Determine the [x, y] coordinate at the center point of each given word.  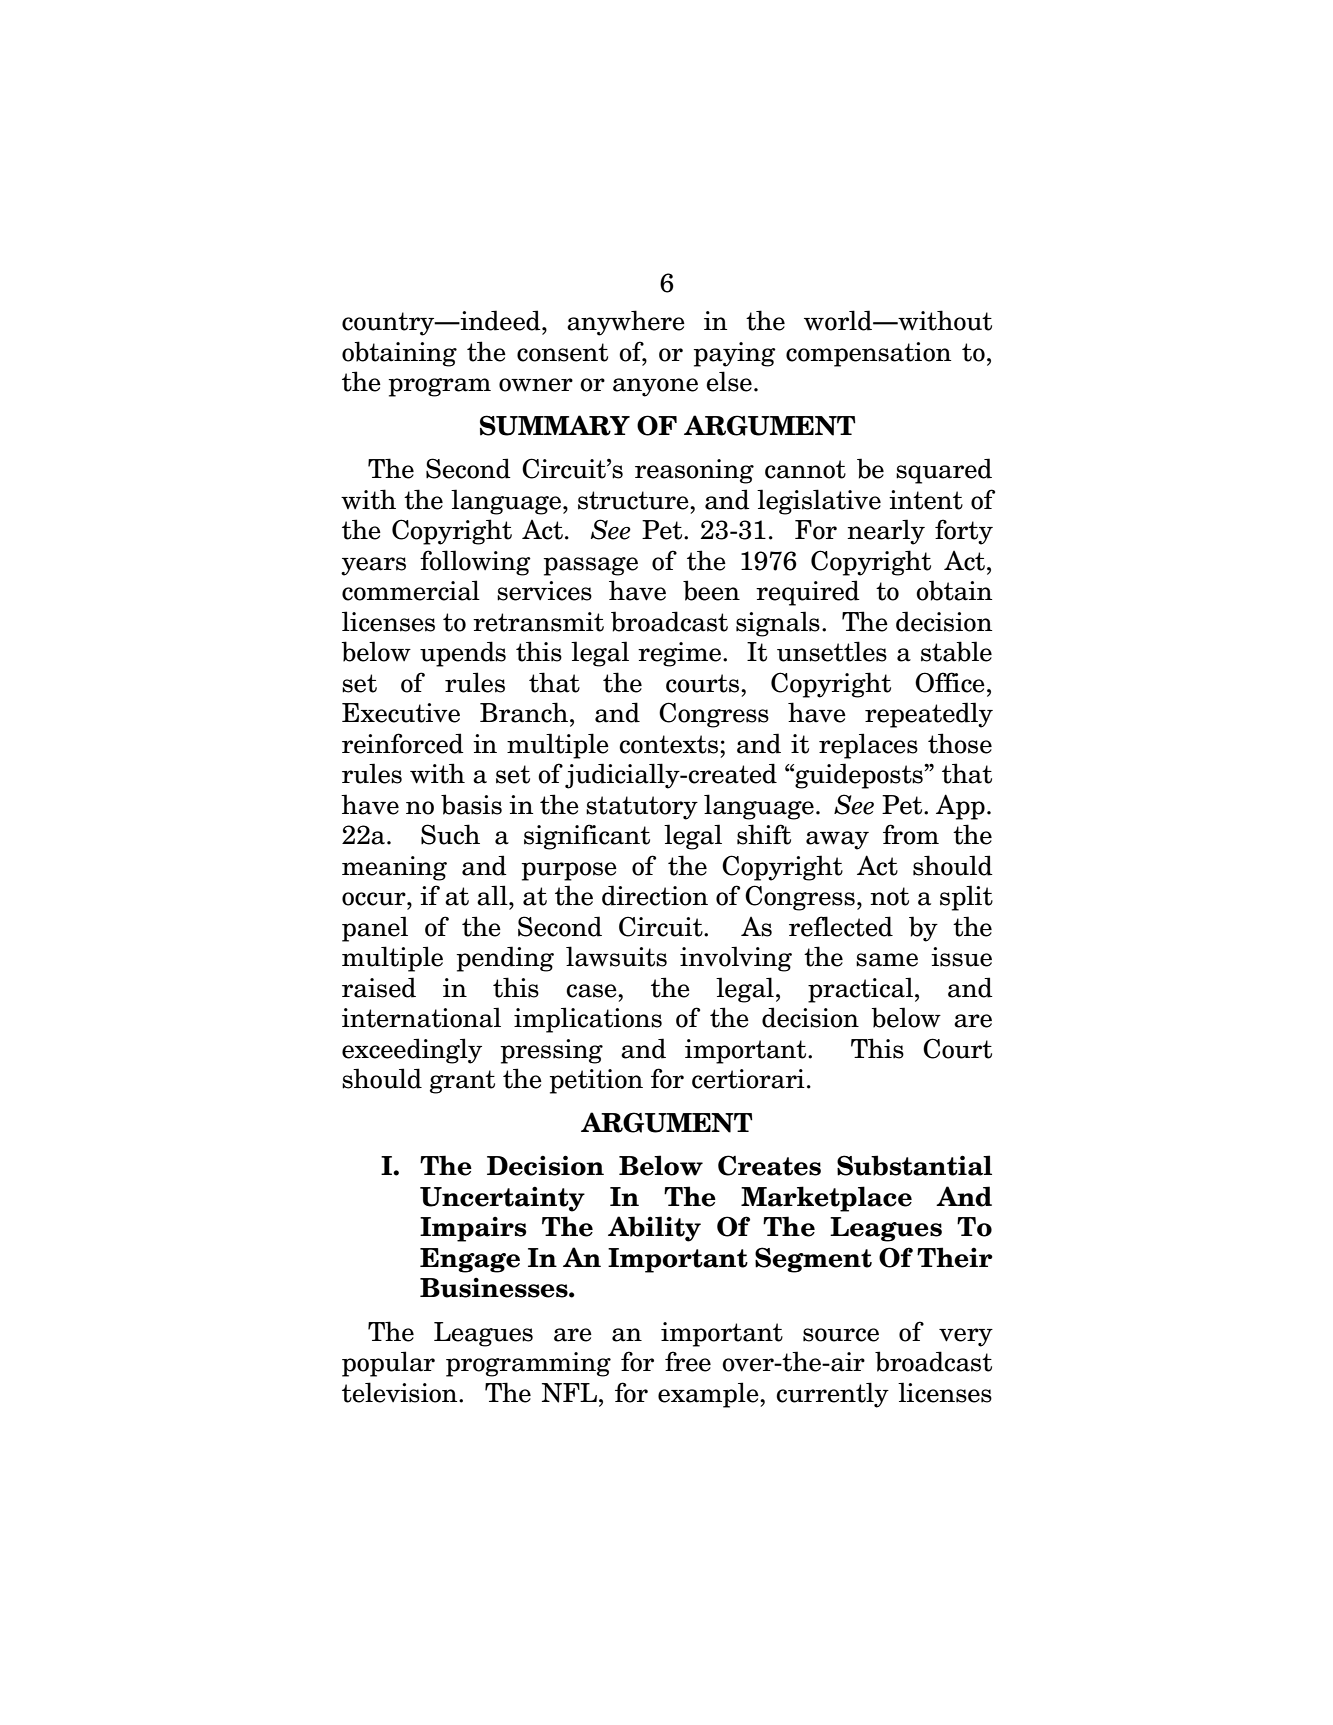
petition [596, 1081]
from [911, 834]
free [688, 1361]
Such [450, 834]
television [401, 1392]
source [841, 1335]
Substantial [914, 1165]
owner [536, 385]
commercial [411, 590]
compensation [868, 354]
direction [655, 895]
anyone [655, 387]
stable [956, 651]
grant [462, 1082]
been [711, 590]
